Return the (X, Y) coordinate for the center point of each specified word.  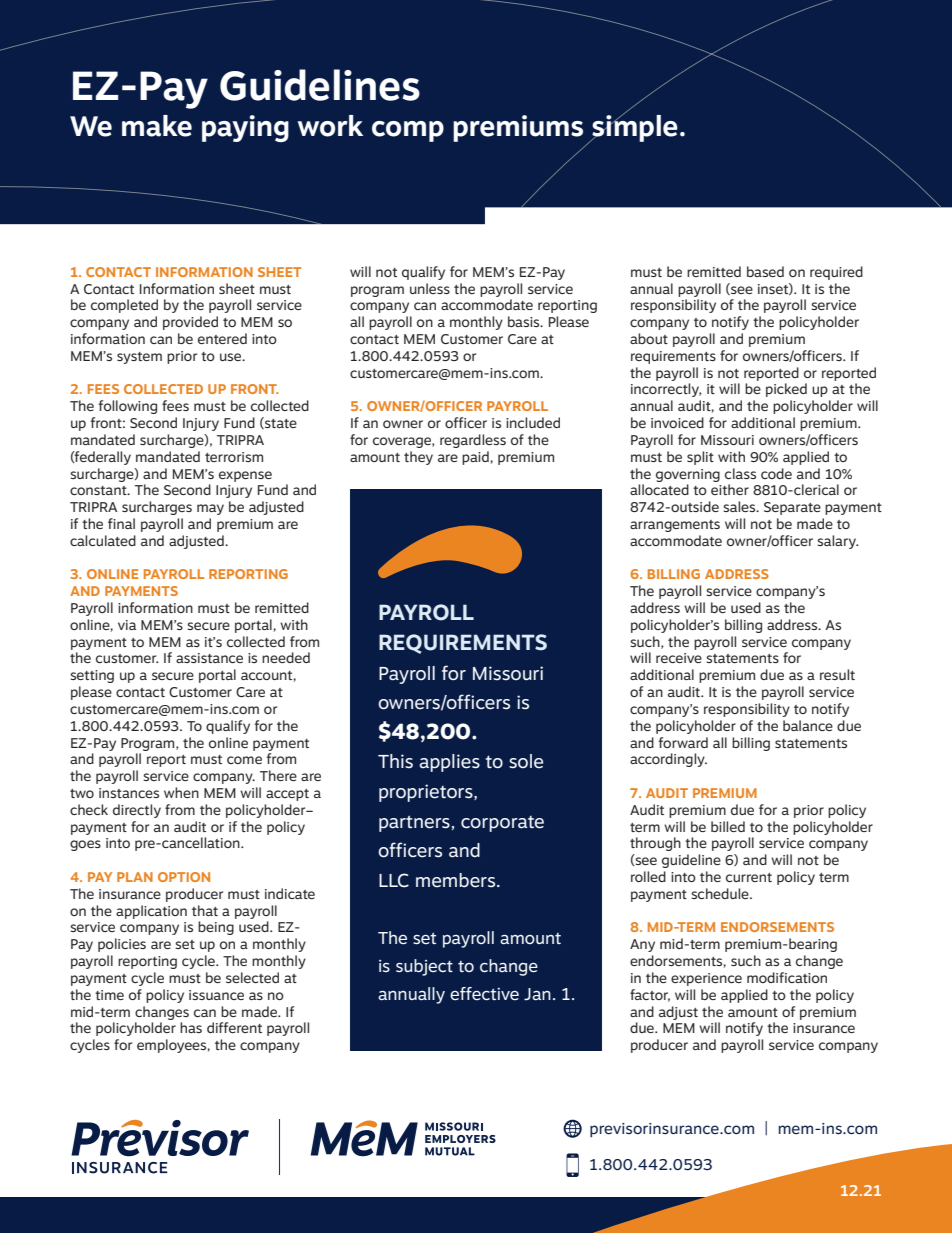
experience (706, 979)
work (330, 126)
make (157, 126)
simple (634, 127)
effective (484, 994)
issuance (216, 995)
